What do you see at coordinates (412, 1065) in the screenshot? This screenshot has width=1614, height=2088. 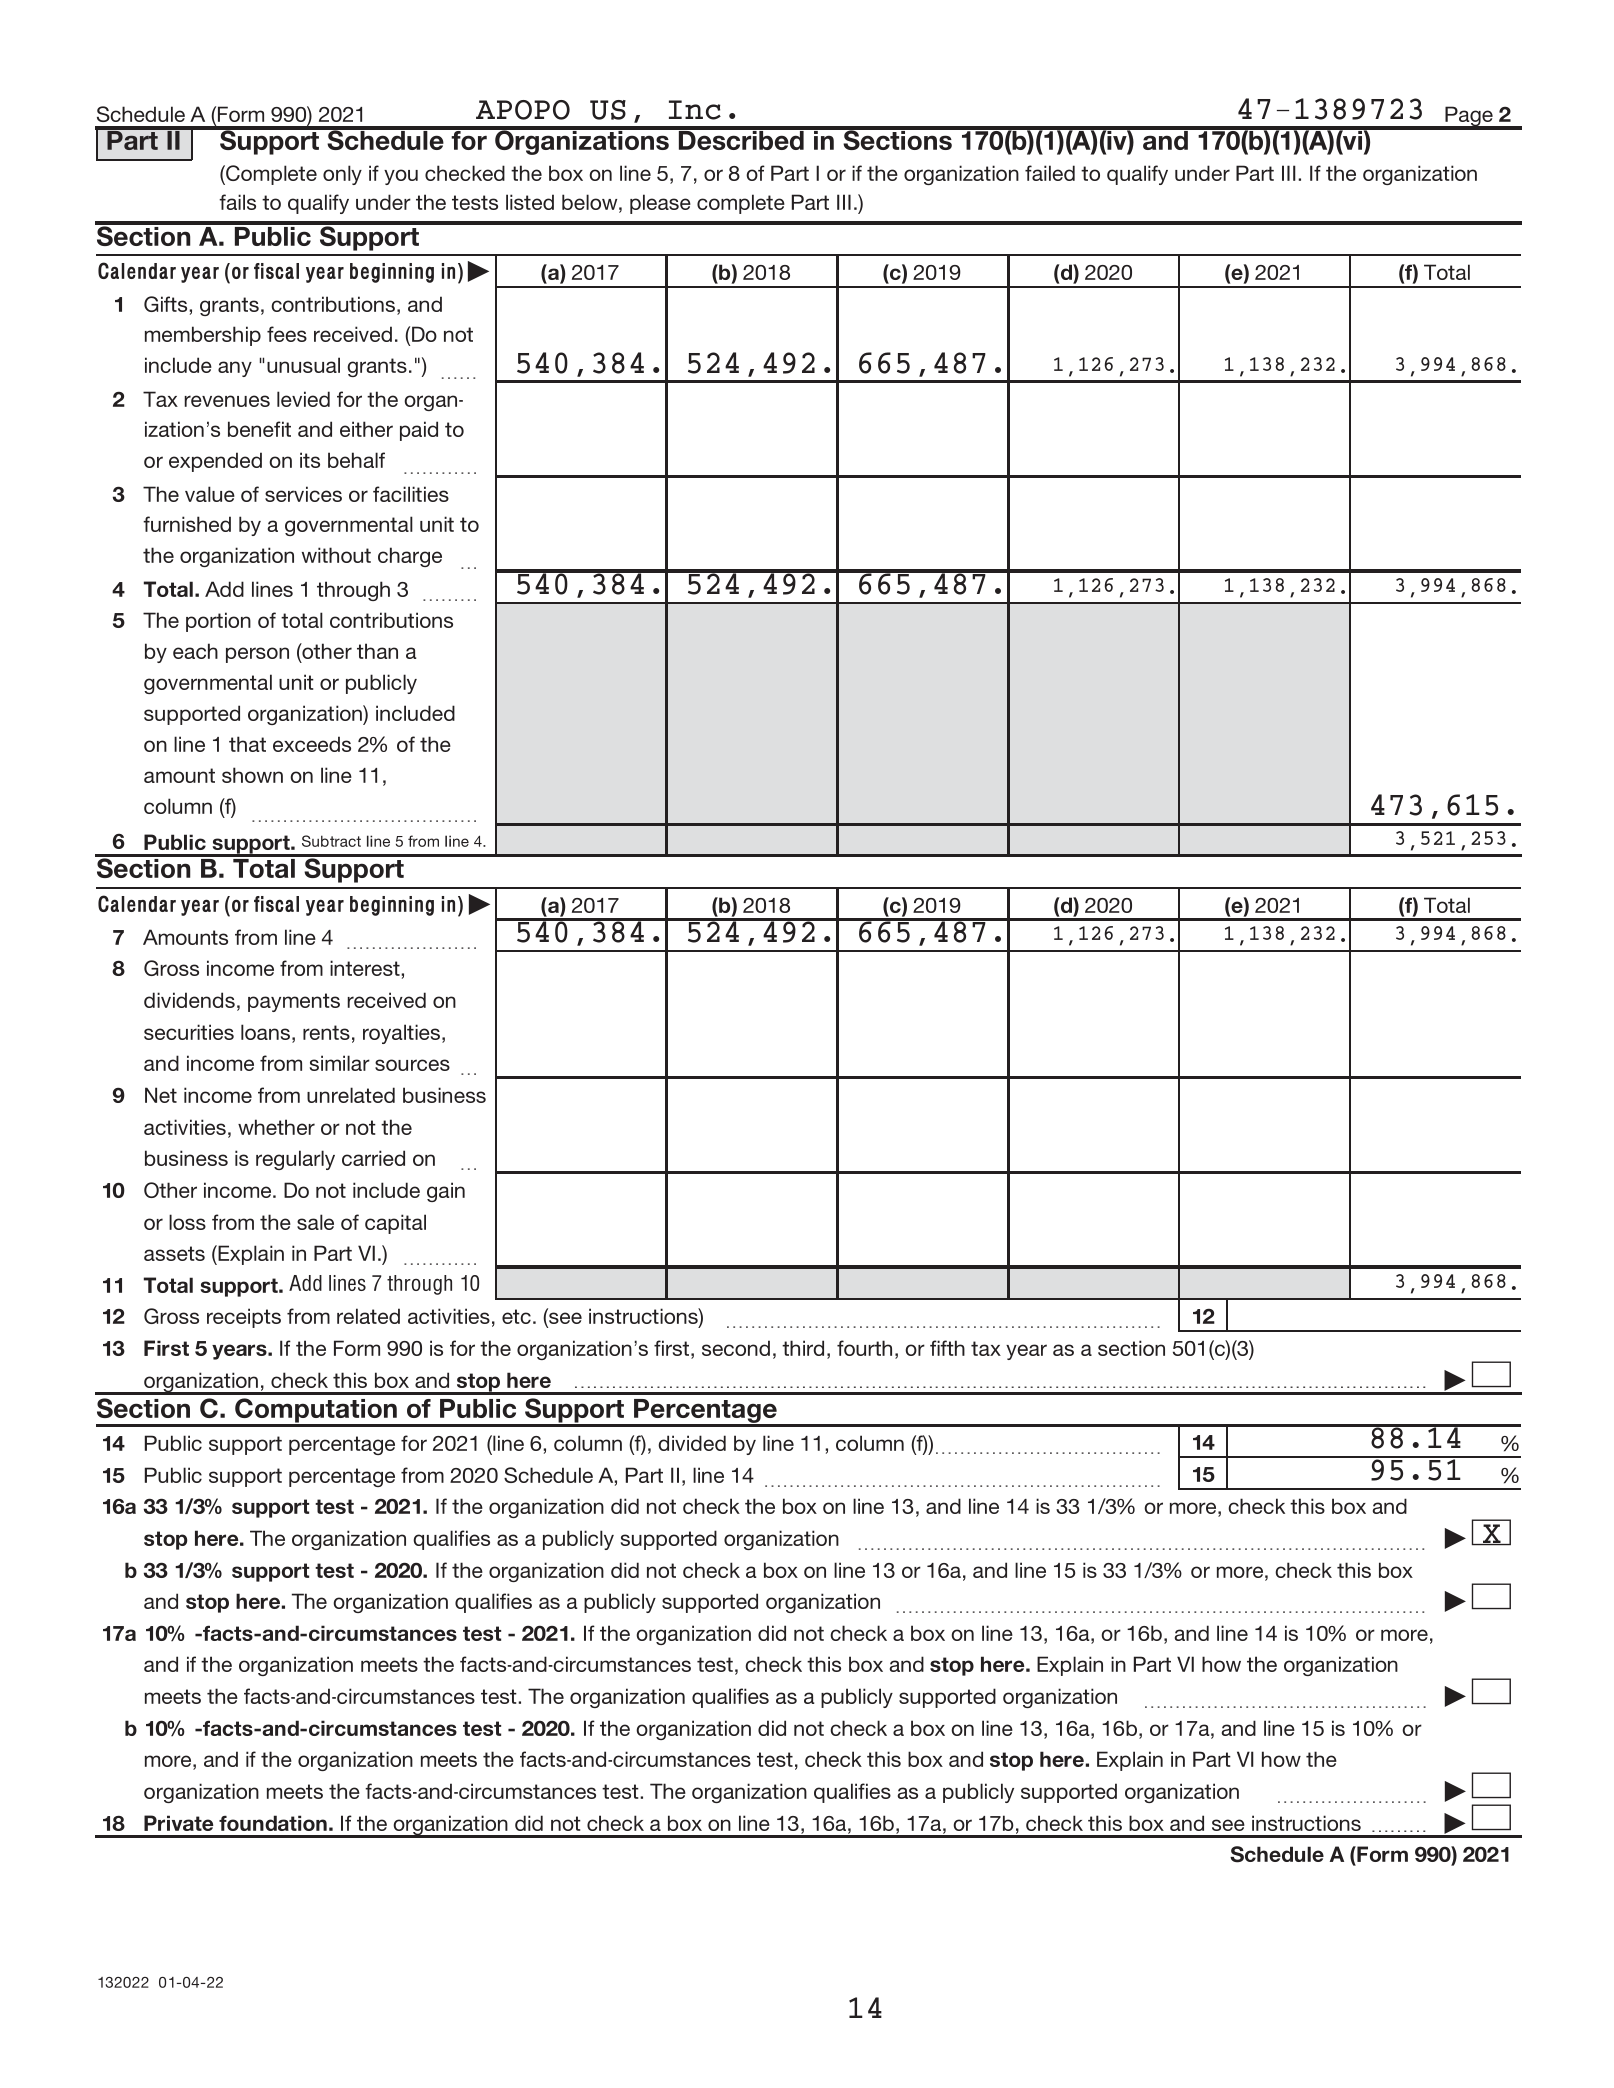 I see `sources` at bounding box center [412, 1065].
